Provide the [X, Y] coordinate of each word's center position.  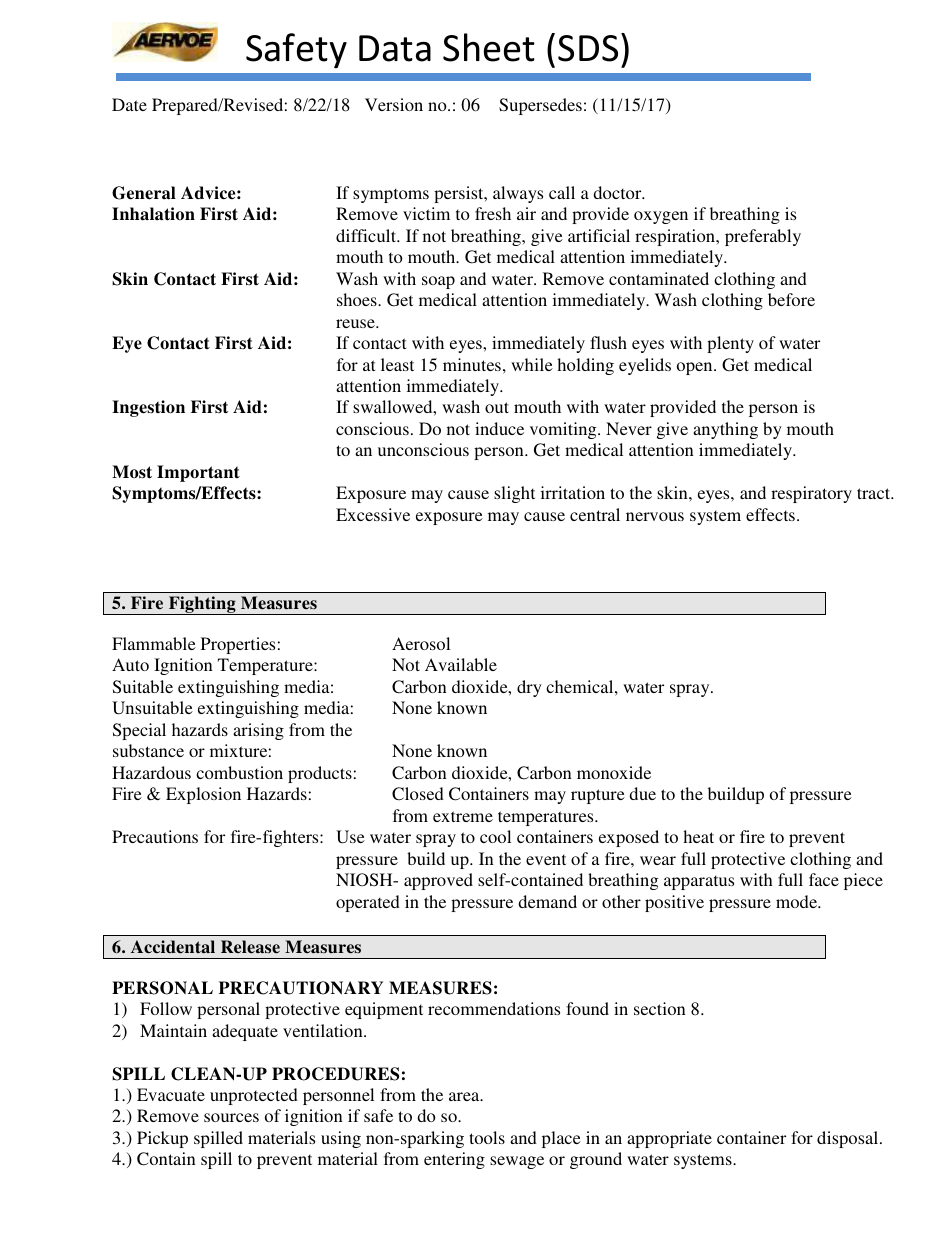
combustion [239, 772]
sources [231, 1117]
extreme [463, 816]
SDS [588, 48]
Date [129, 104]
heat [698, 836]
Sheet [489, 47]
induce [499, 428]
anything [725, 430]
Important [198, 473]
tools [487, 1137]
